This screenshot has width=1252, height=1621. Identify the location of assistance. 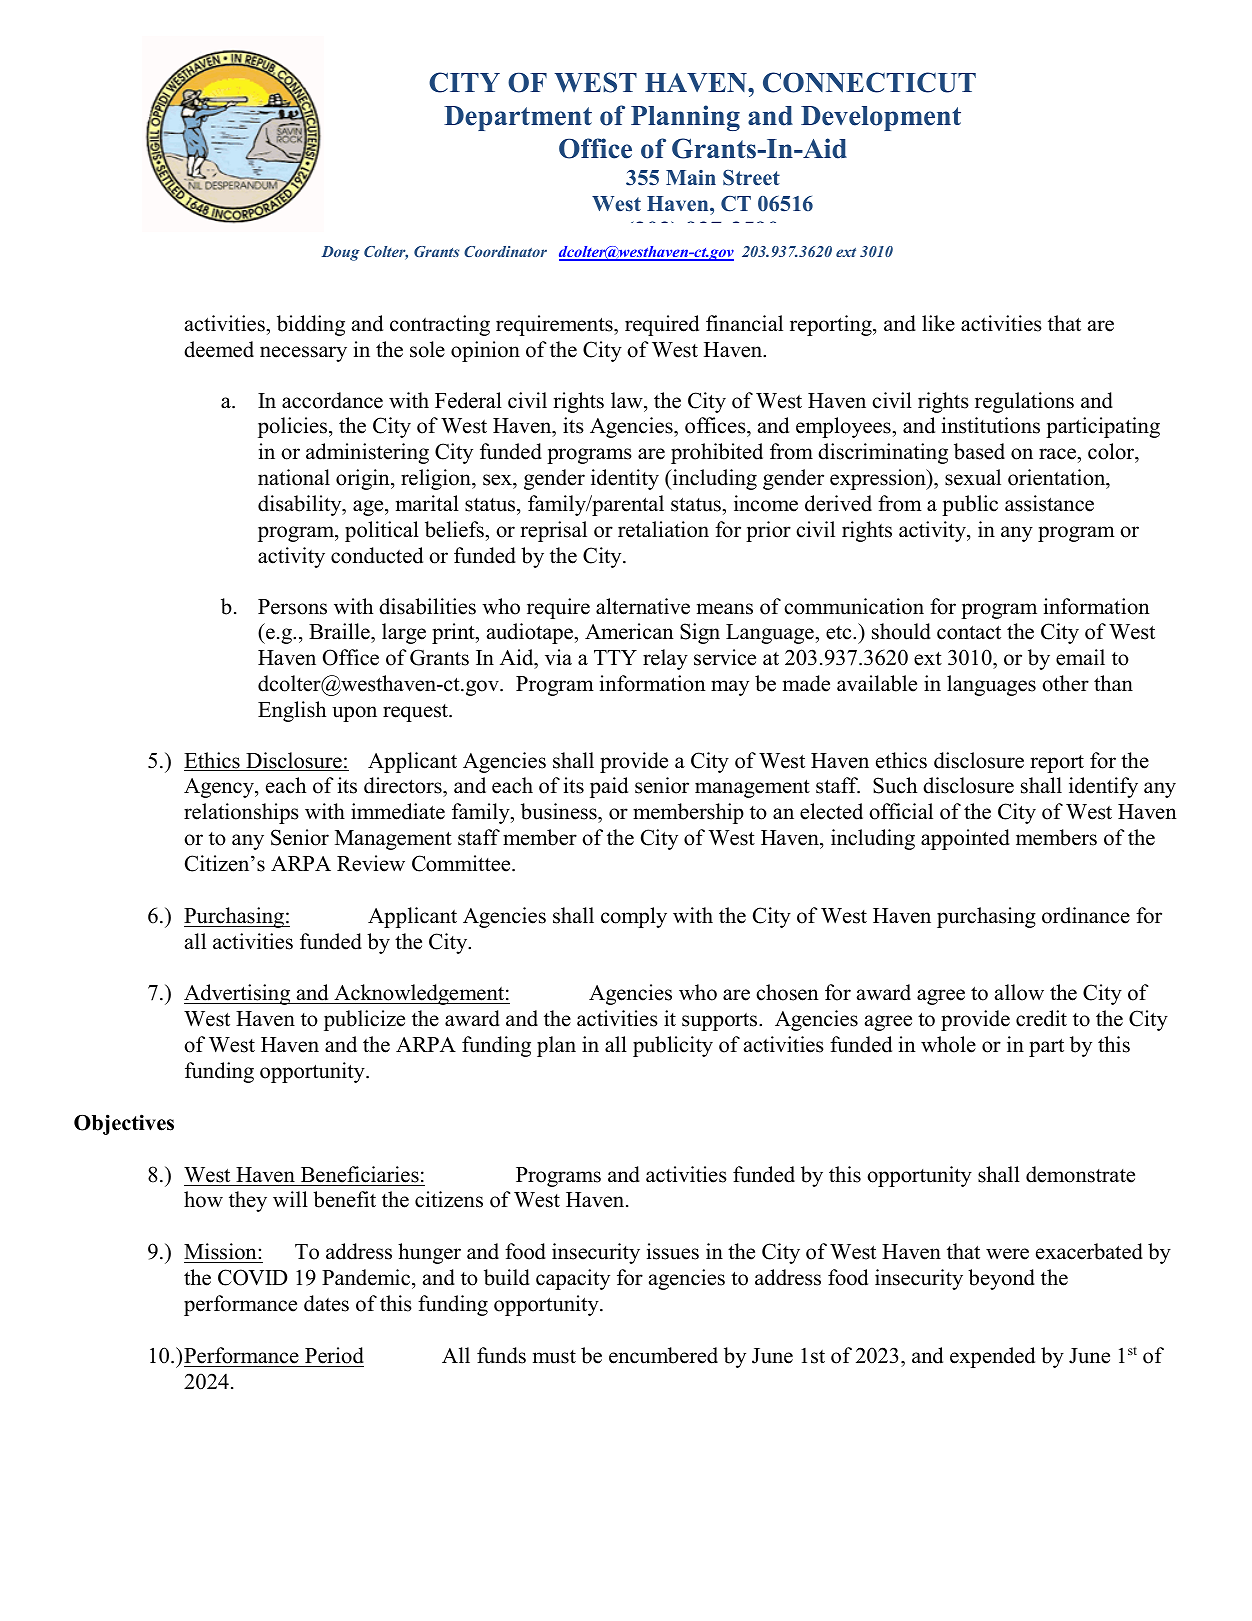
(1049, 503).
